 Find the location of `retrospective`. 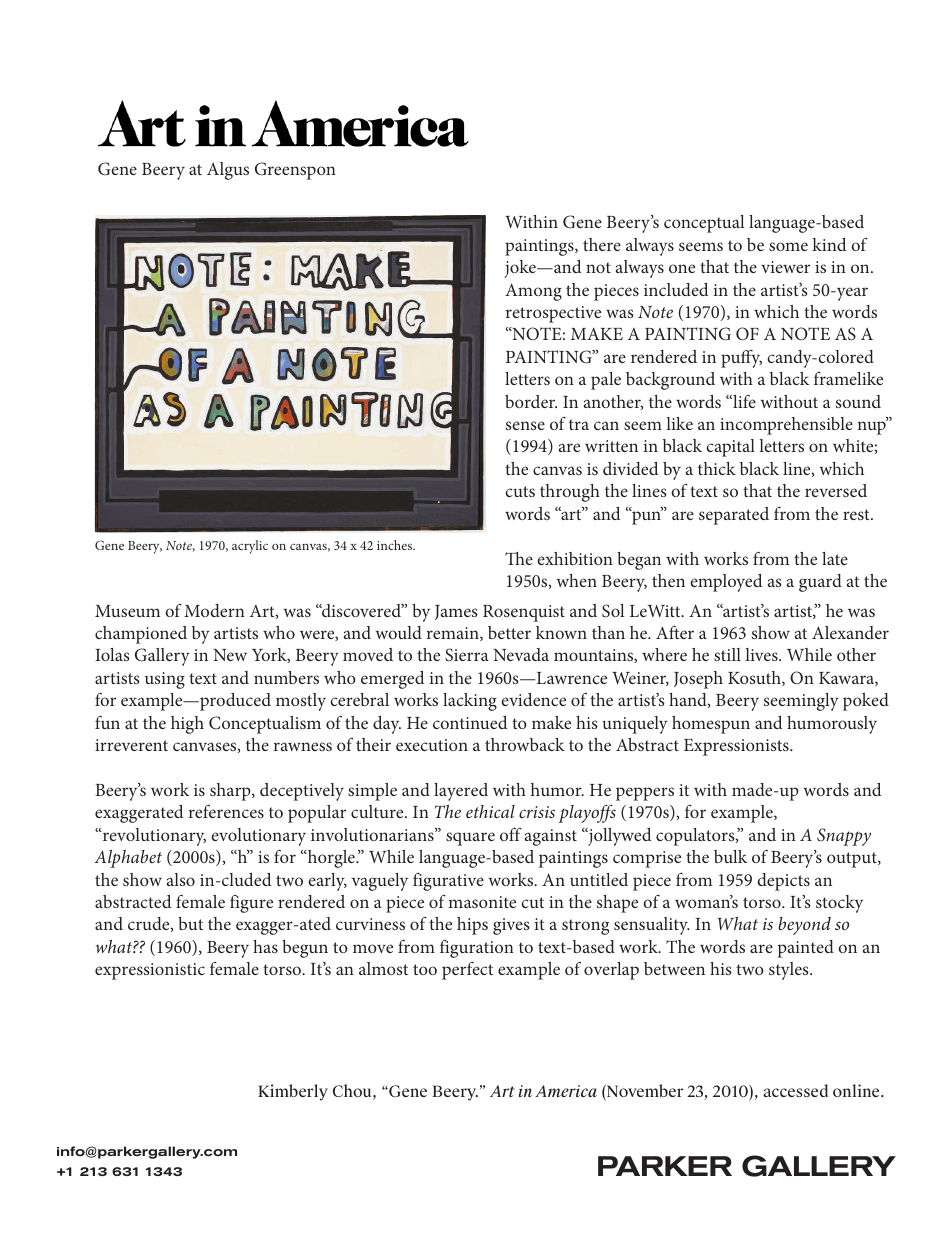

retrospective is located at coordinates (553, 314).
